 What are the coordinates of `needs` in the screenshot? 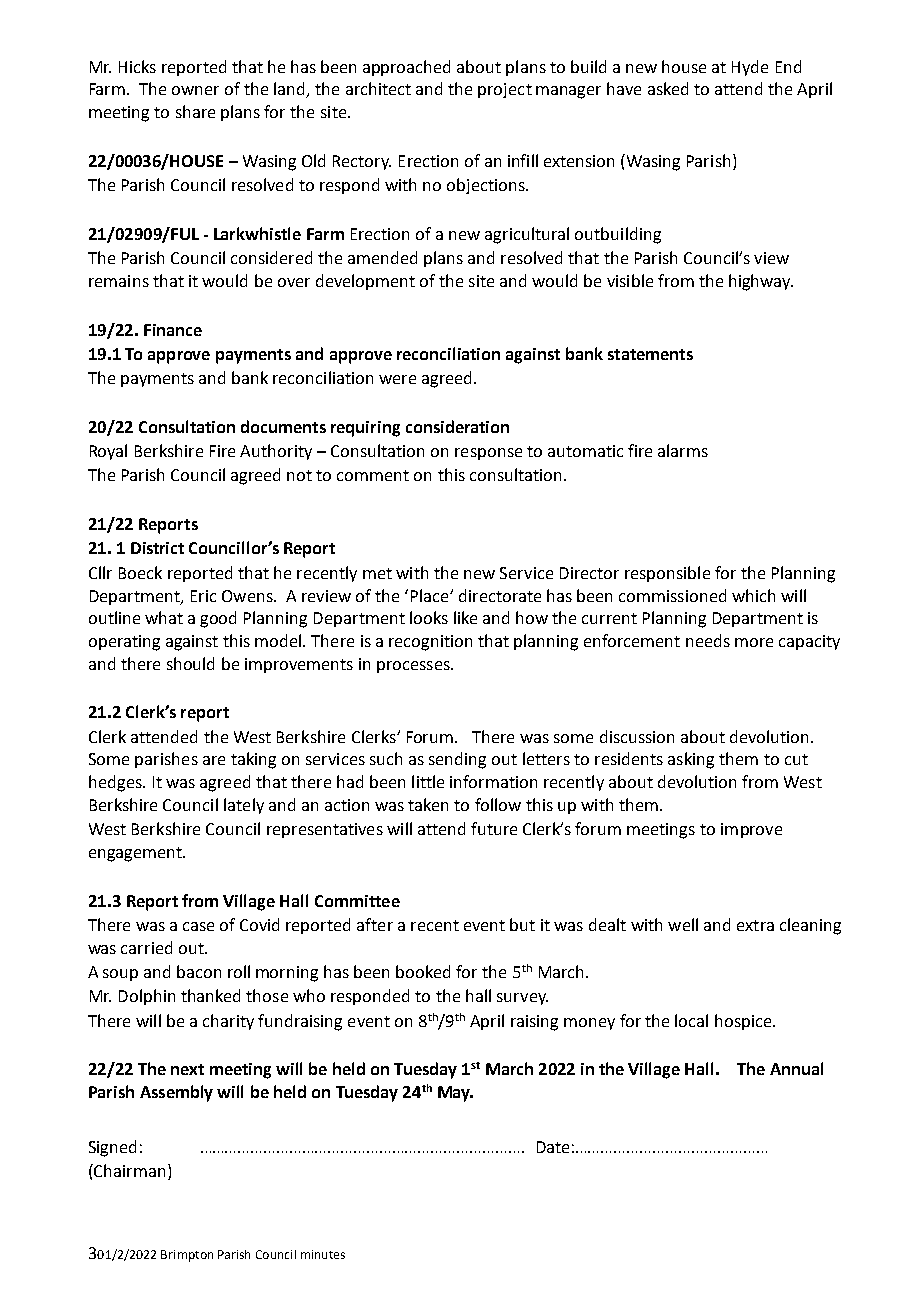 It's located at (708, 640).
